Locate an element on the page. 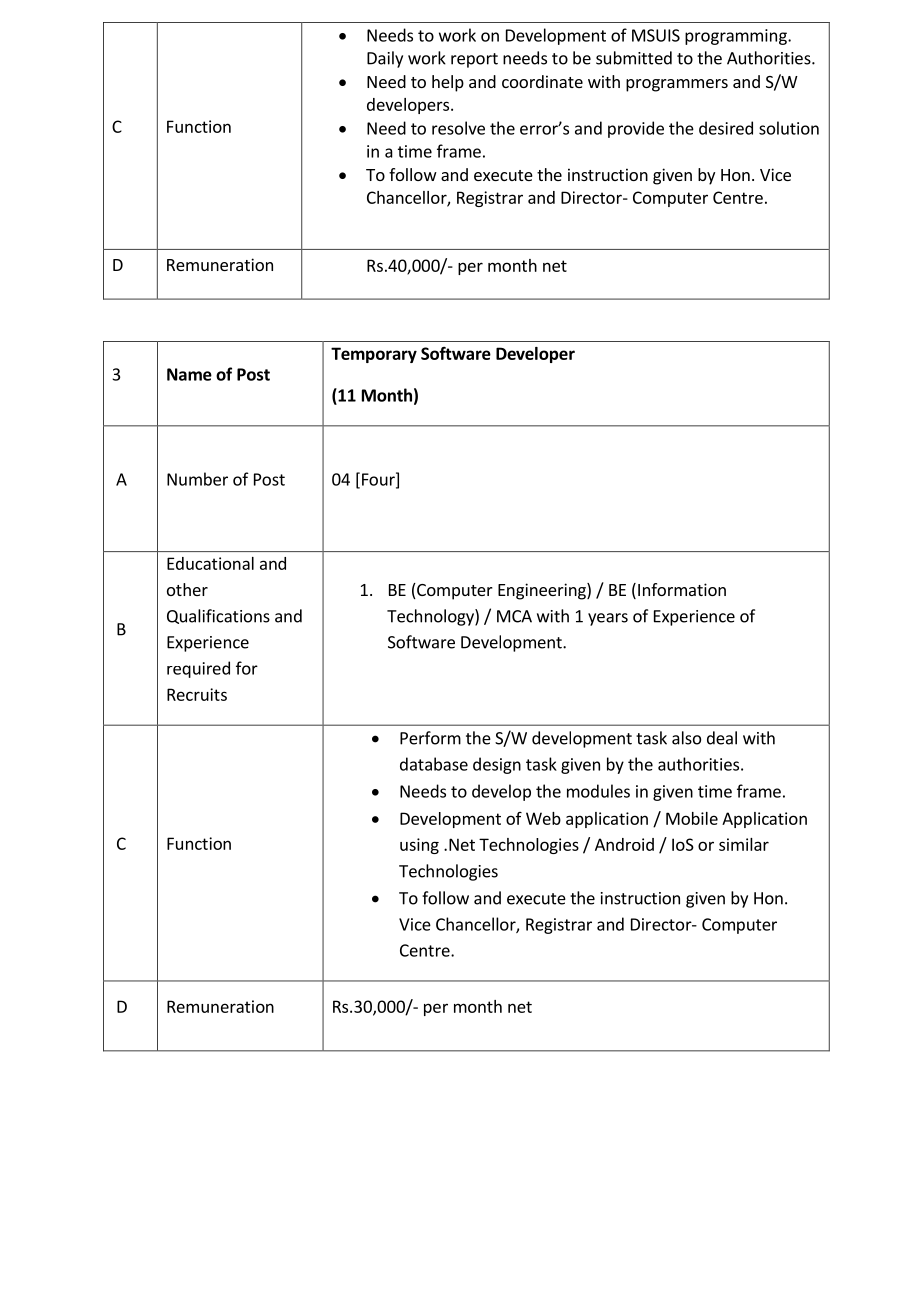 Image resolution: width=924 pixels, height=1308 pixels. using is located at coordinates (419, 846).
